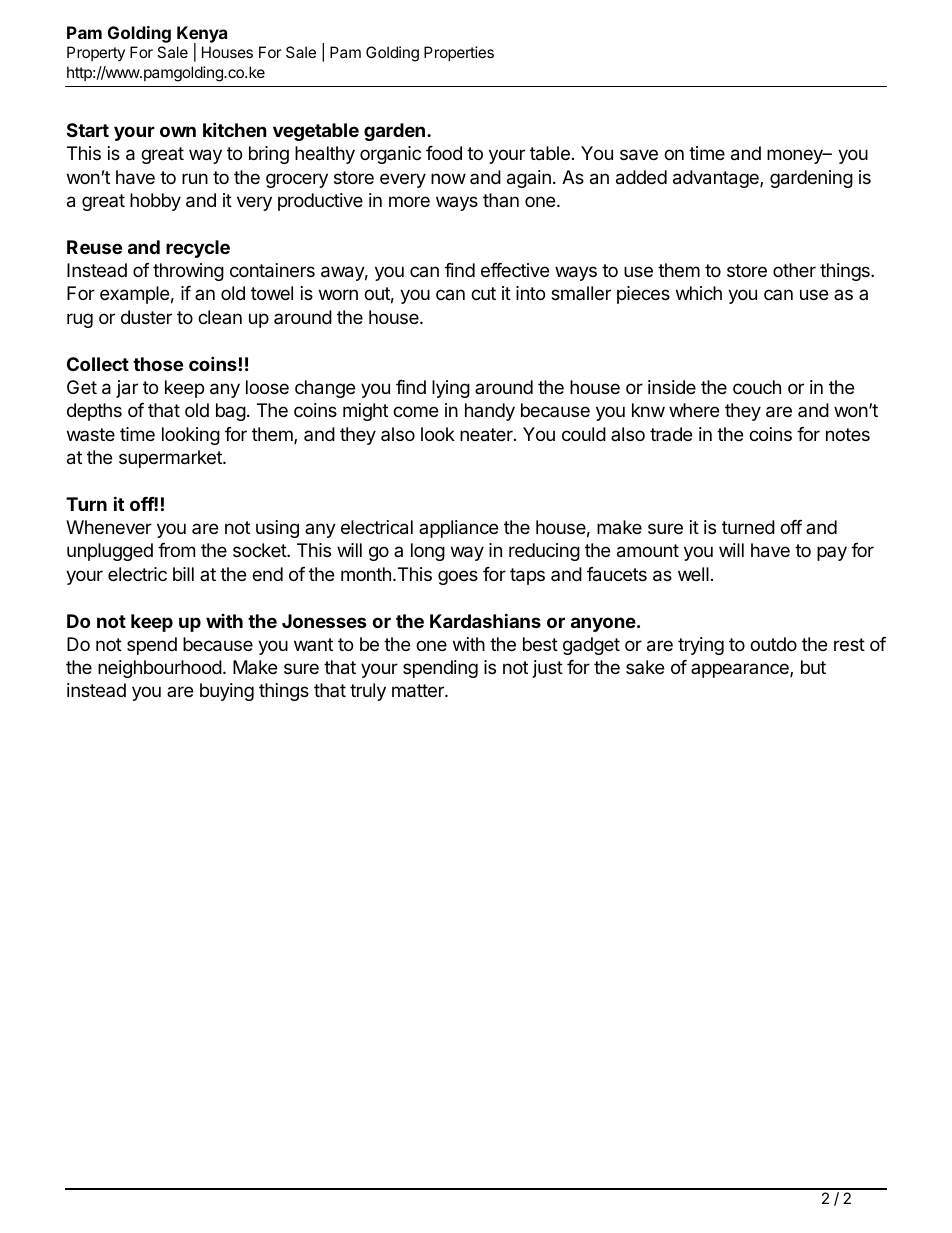 The image size is (952, 1233). I want to click on Kenya, so click(202, 35).
